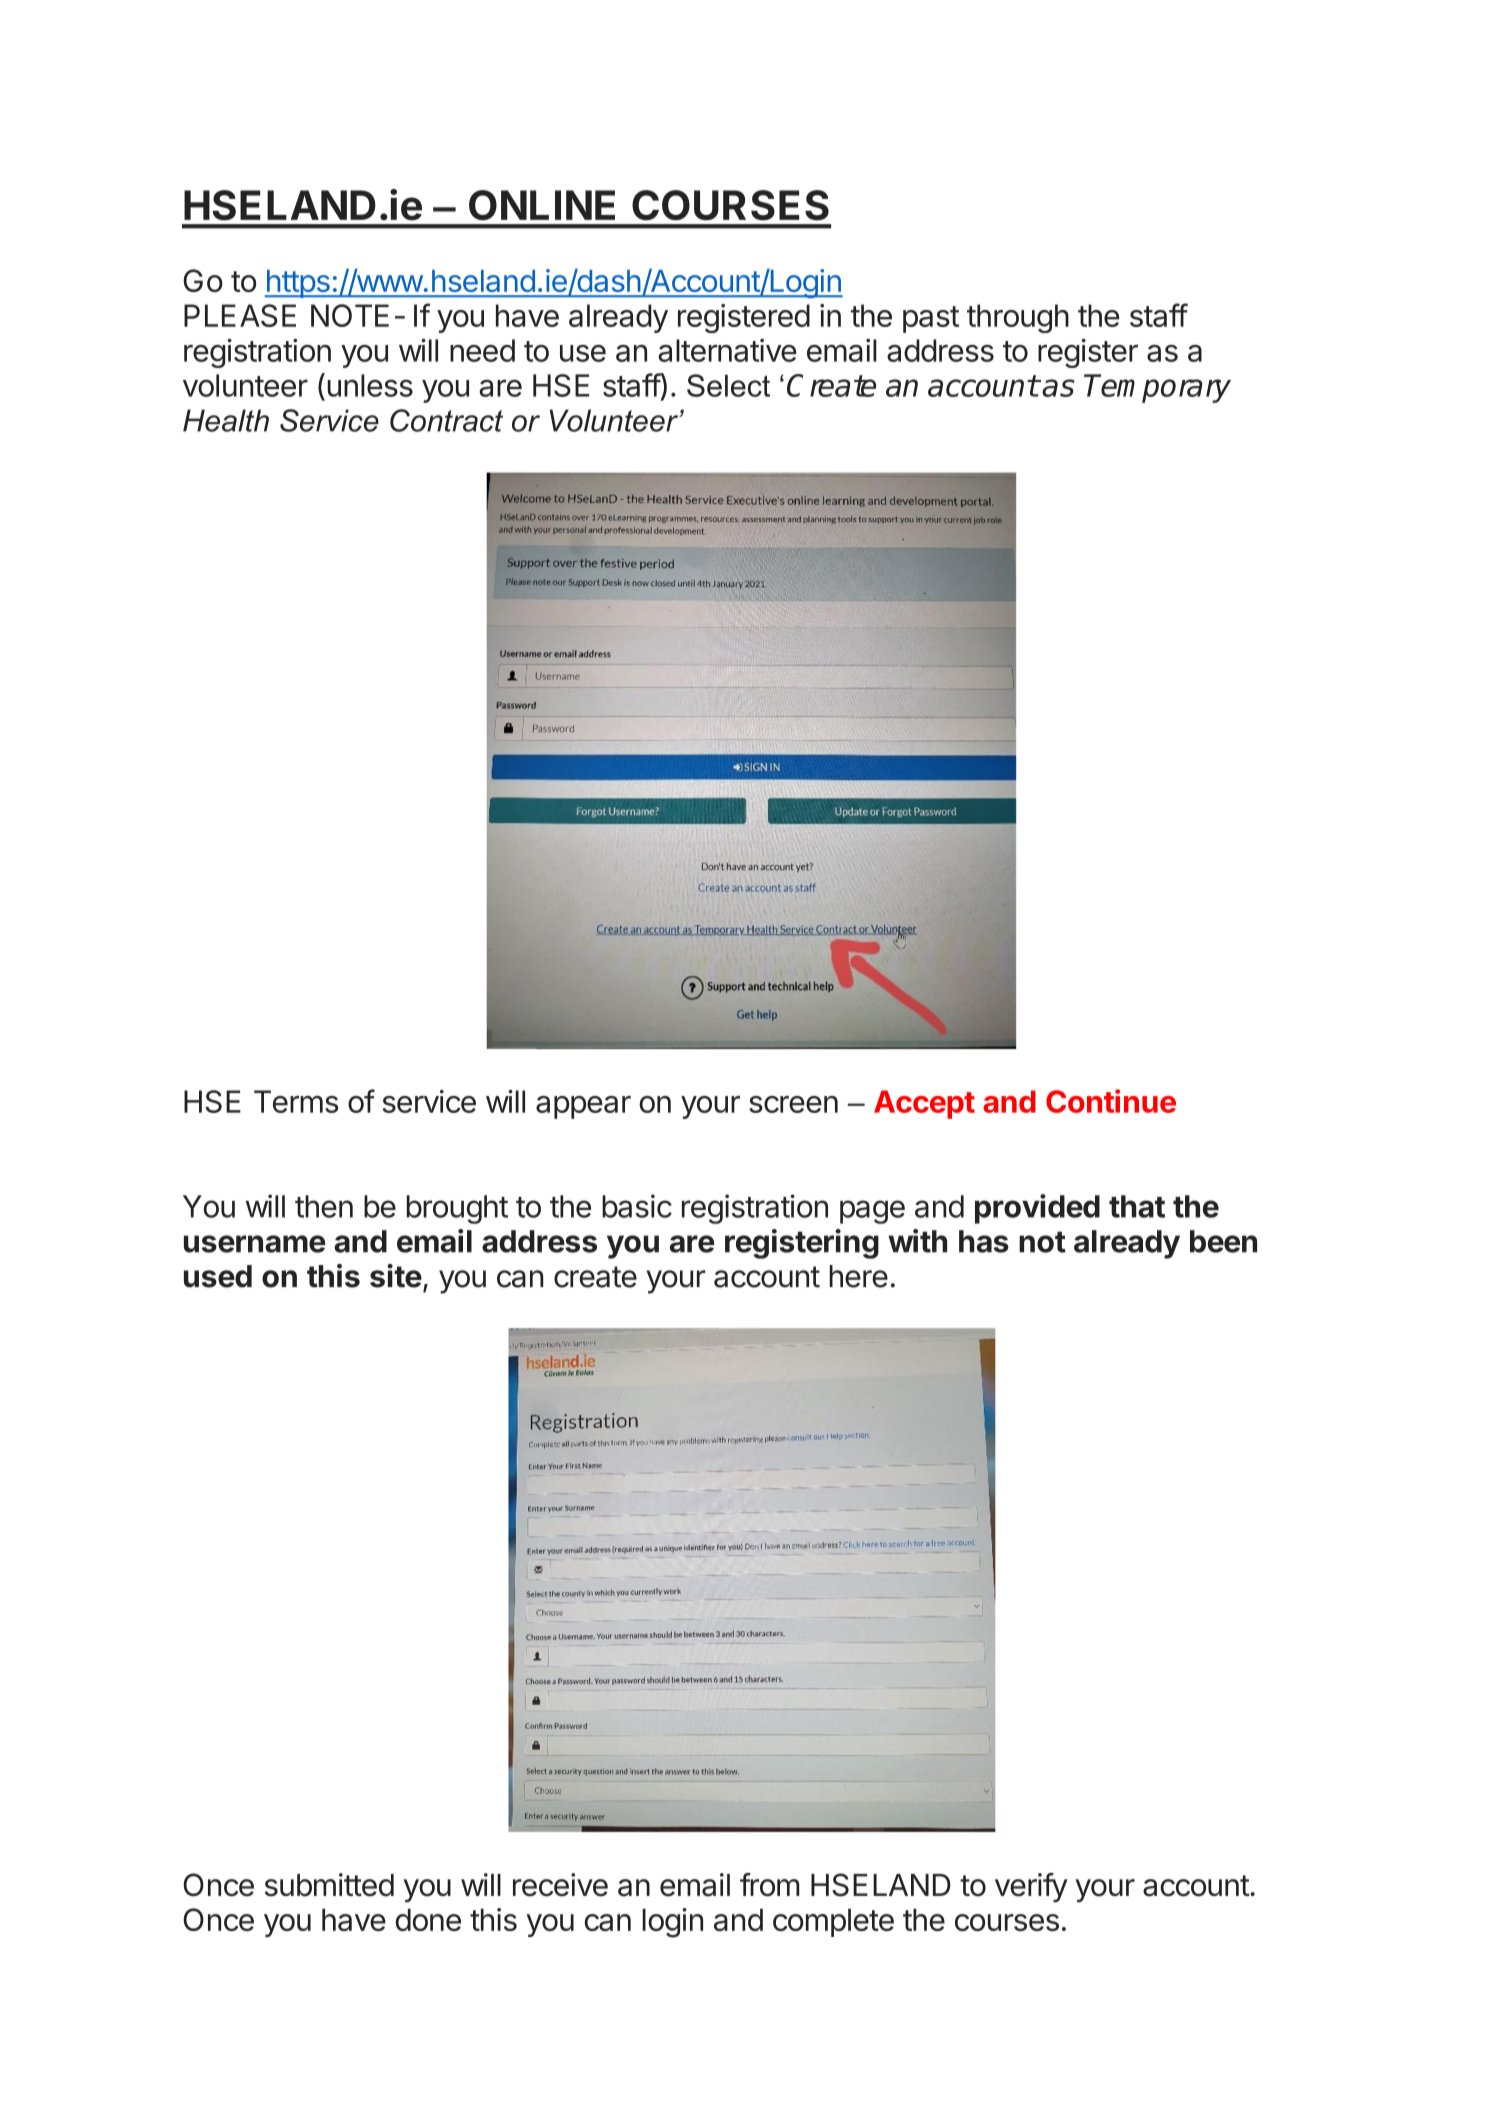 The width and height of the screenshot is (1504, 2128). Describe the element at coordinates (728, 385) in the screenshot. I see `Select` at that location.
